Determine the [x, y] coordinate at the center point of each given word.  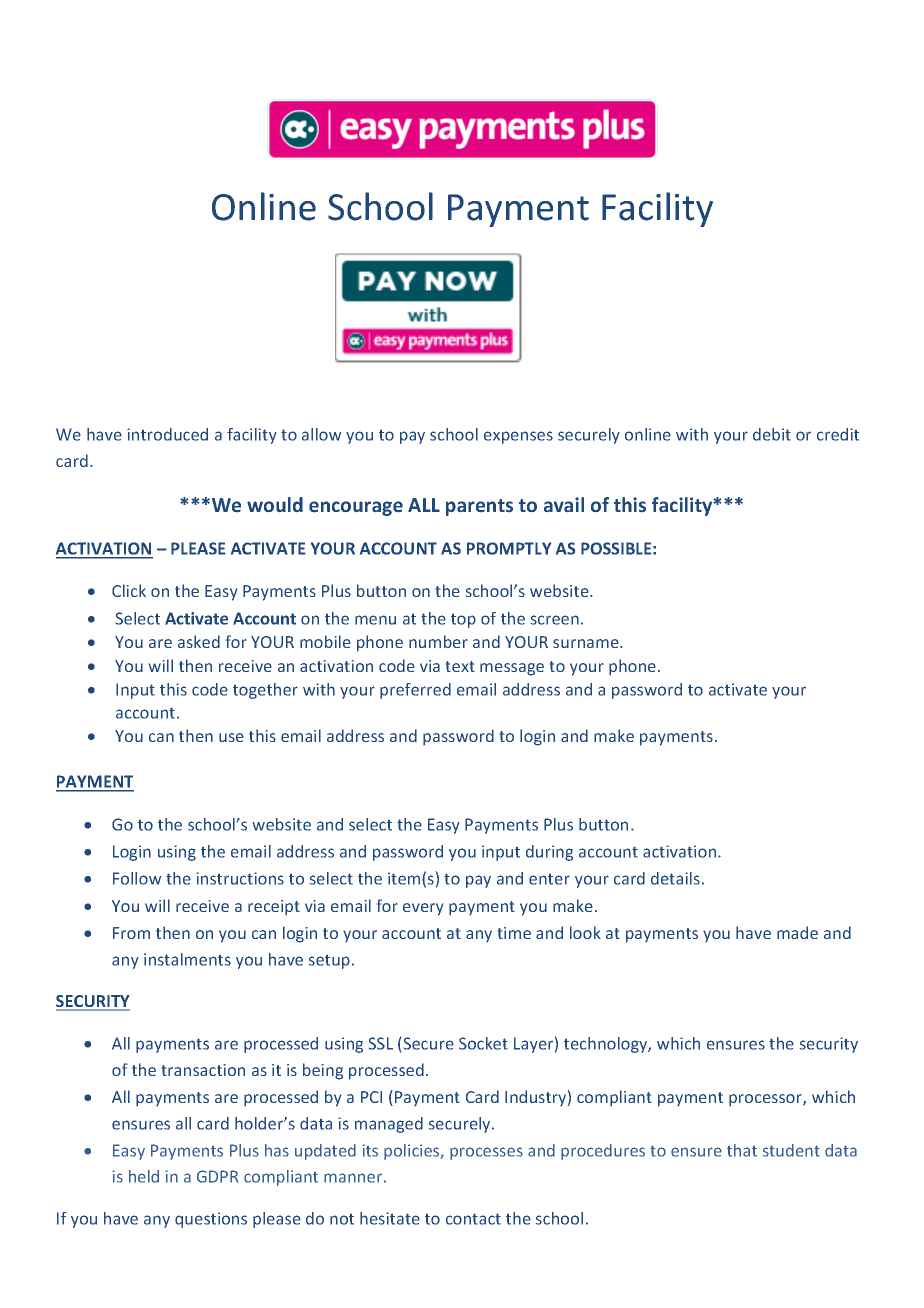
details [675, 878]
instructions [240, 878]
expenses [518, 437]
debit [772, 434]
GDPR [217, 1176]
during [549, 853]
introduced [167, 434]
